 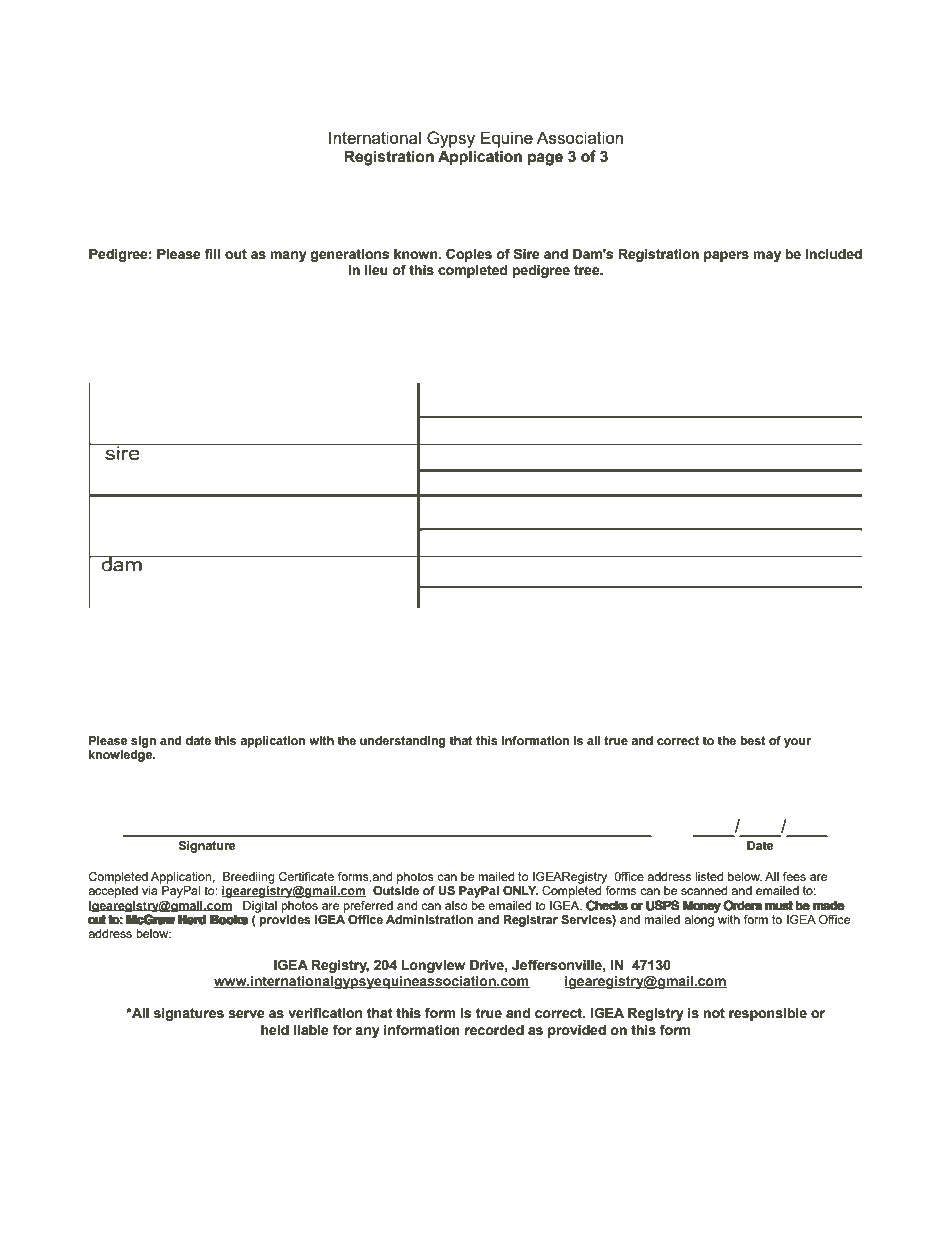 What do you see at coordinates (753, 740) in the document?
I see `best` at bounding box center [753, 740].
